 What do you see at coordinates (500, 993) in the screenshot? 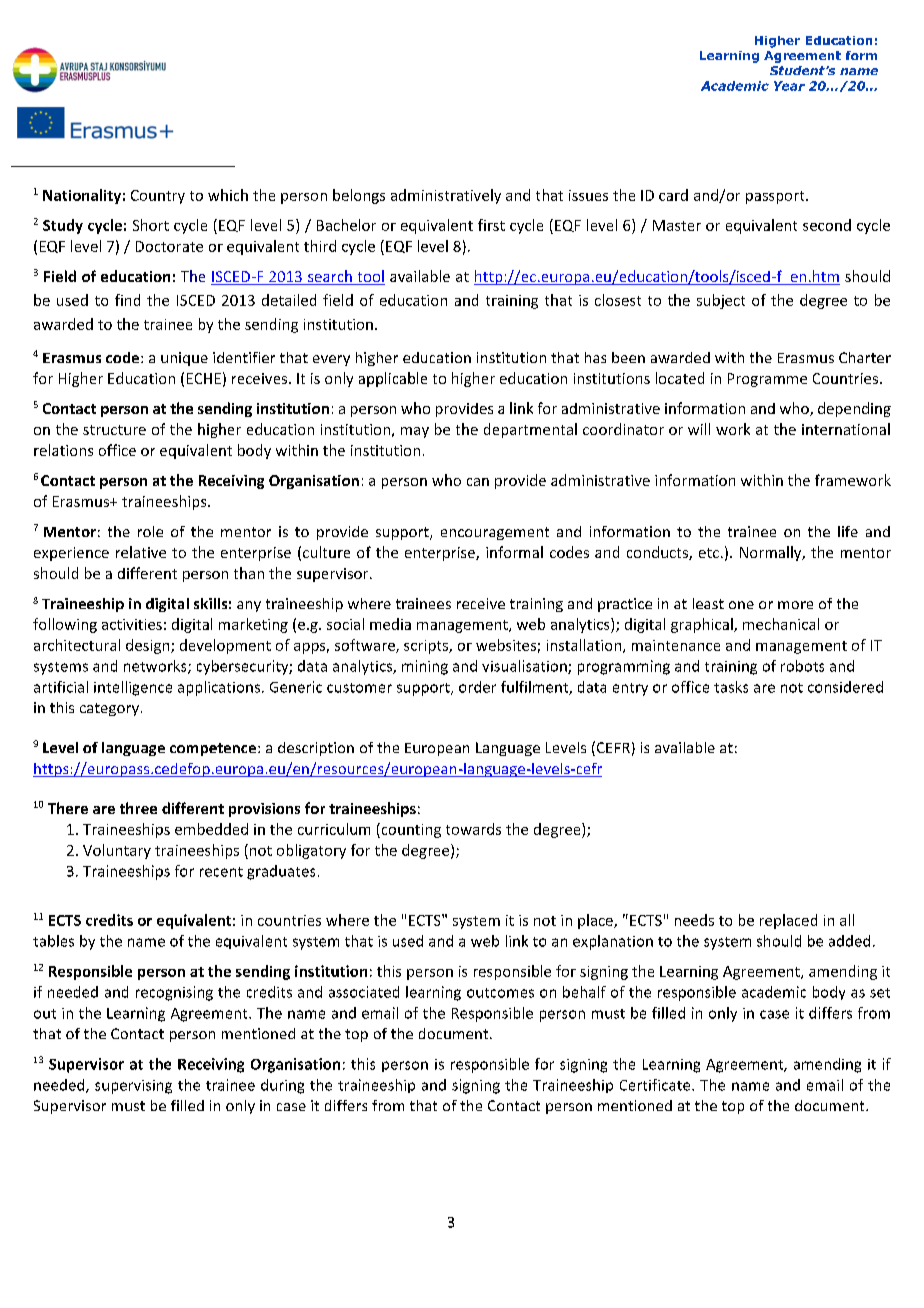
I see `outcomes` at bounding box center [500, 993].
